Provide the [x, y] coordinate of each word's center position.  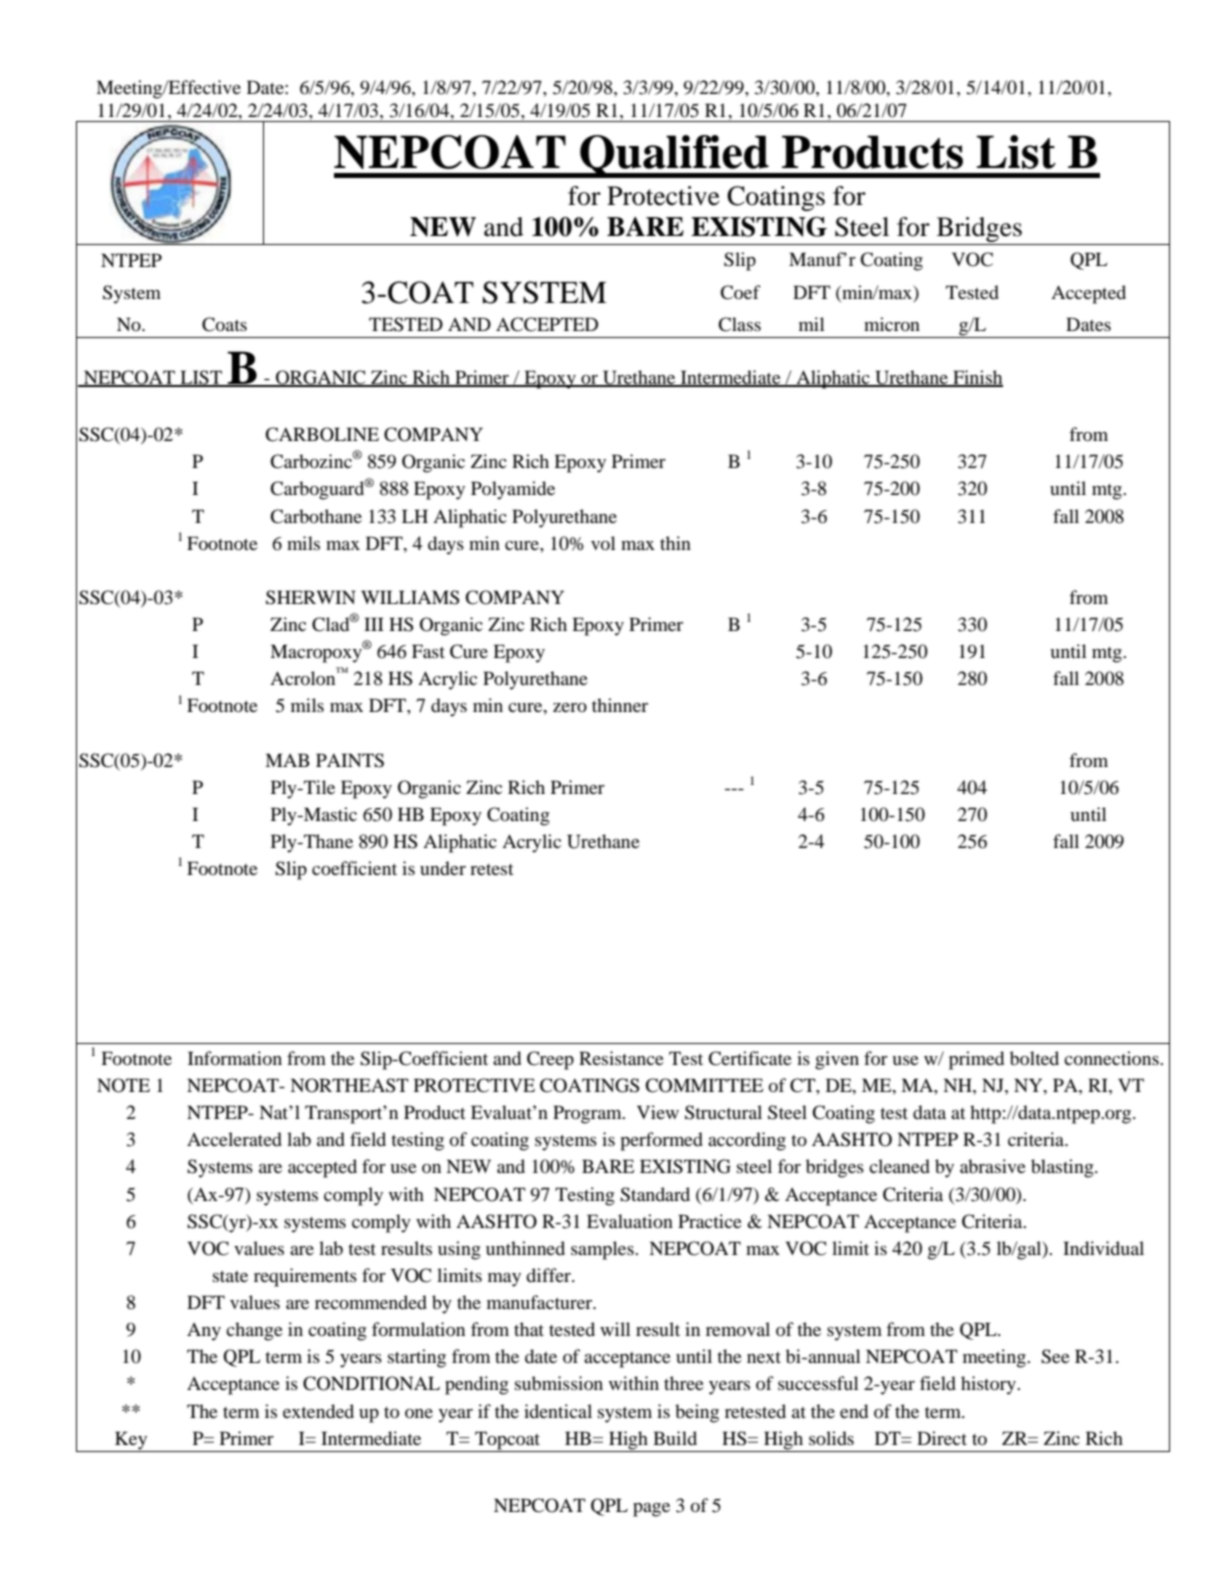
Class [739, 324]
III [374, 624]
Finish [977, 378]
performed [661, 1141]
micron [892, 324]
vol [603, 543]
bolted [1034, 1058]
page [651, 1510]
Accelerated [234, 1139]
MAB [287, 760]
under [443, 868]
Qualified [674, 156]
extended [318, 1411]
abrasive [993, 1166]
